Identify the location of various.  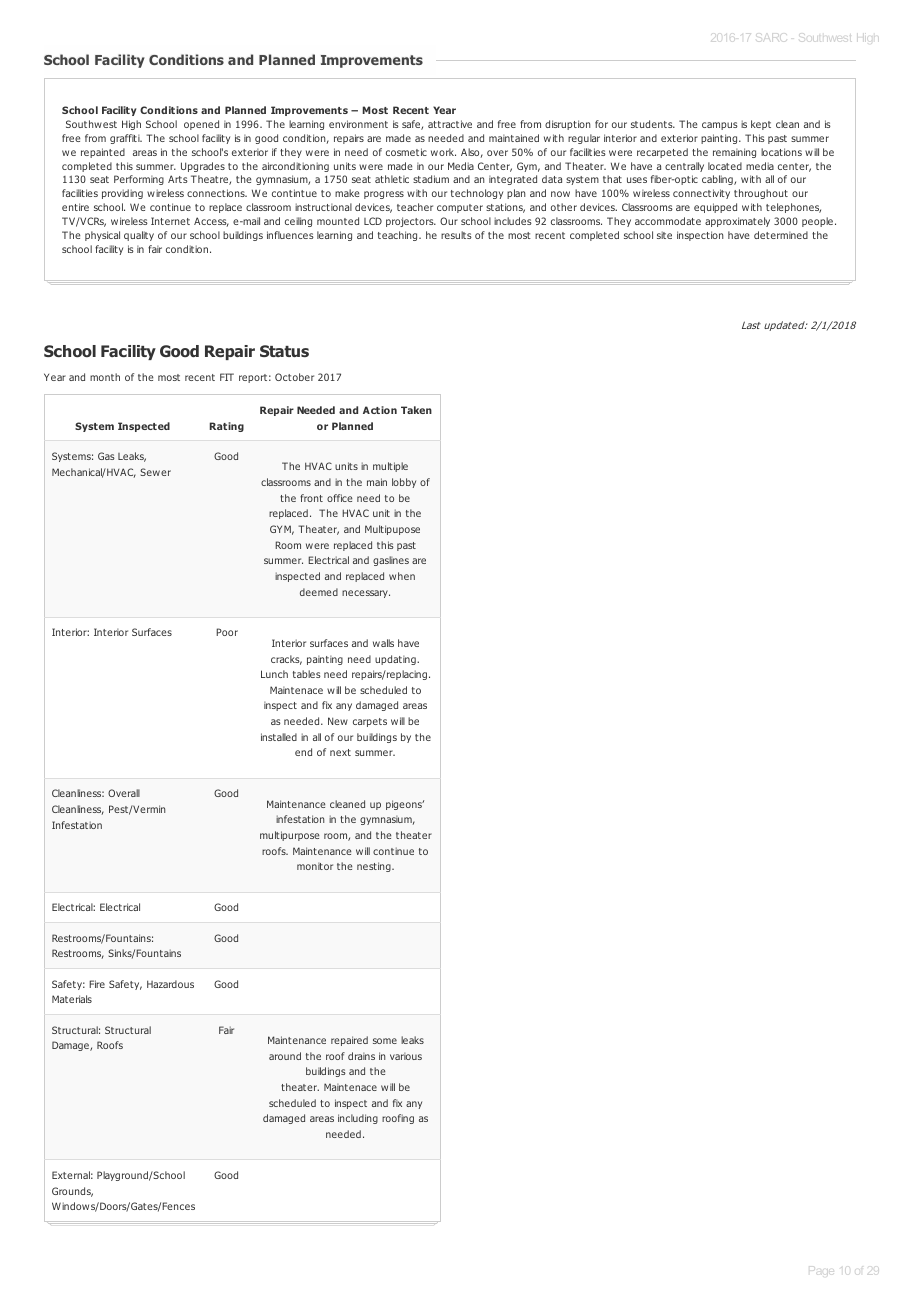
(406, 1056).
